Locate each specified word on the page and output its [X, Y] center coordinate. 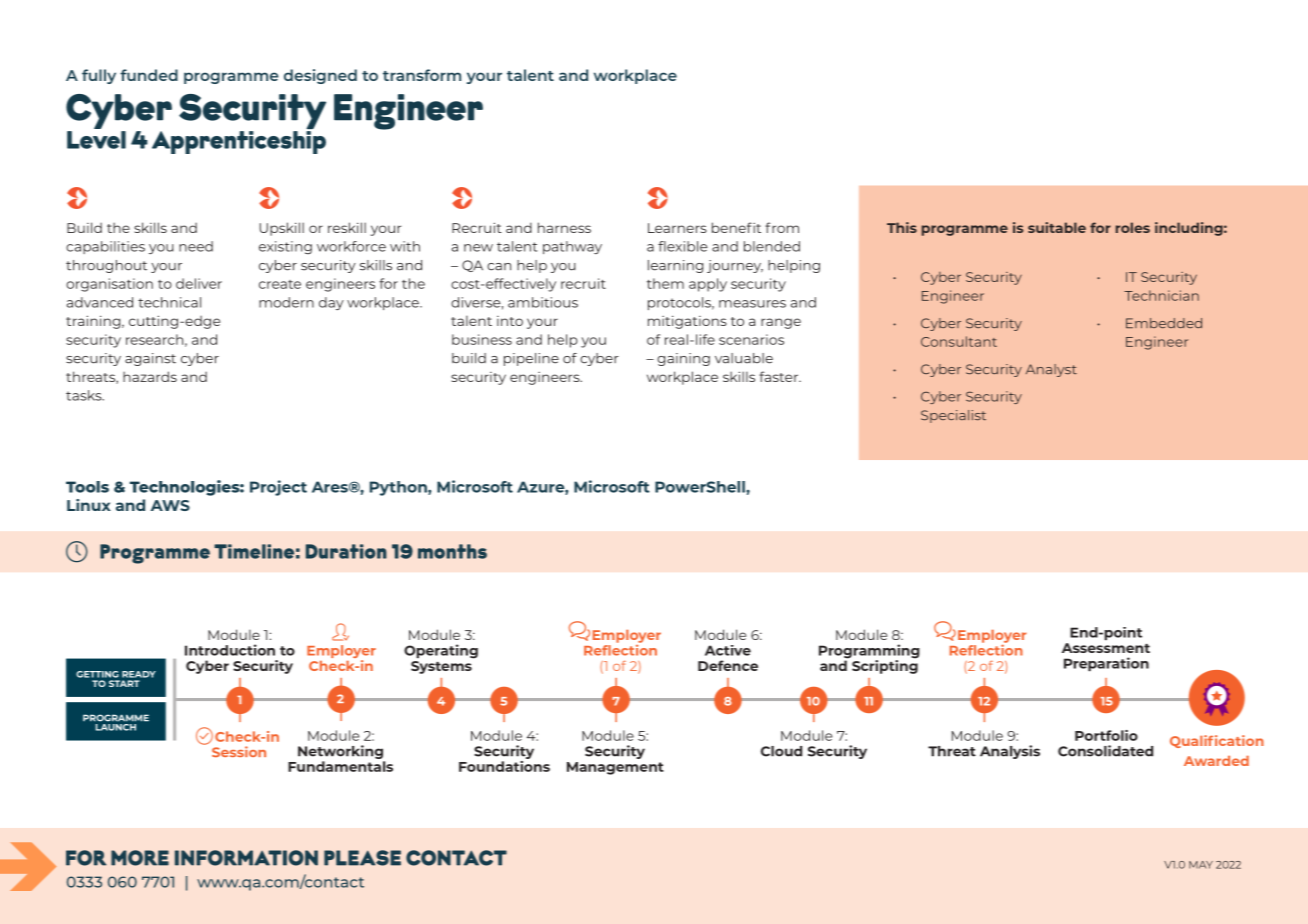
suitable [1057, 227]
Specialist [953, 416]
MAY [1201, 865]
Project [278, 488]
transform [422, 75]
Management [615, 768]
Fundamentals [340, 766]
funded [149, 75]
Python [399, 488]
